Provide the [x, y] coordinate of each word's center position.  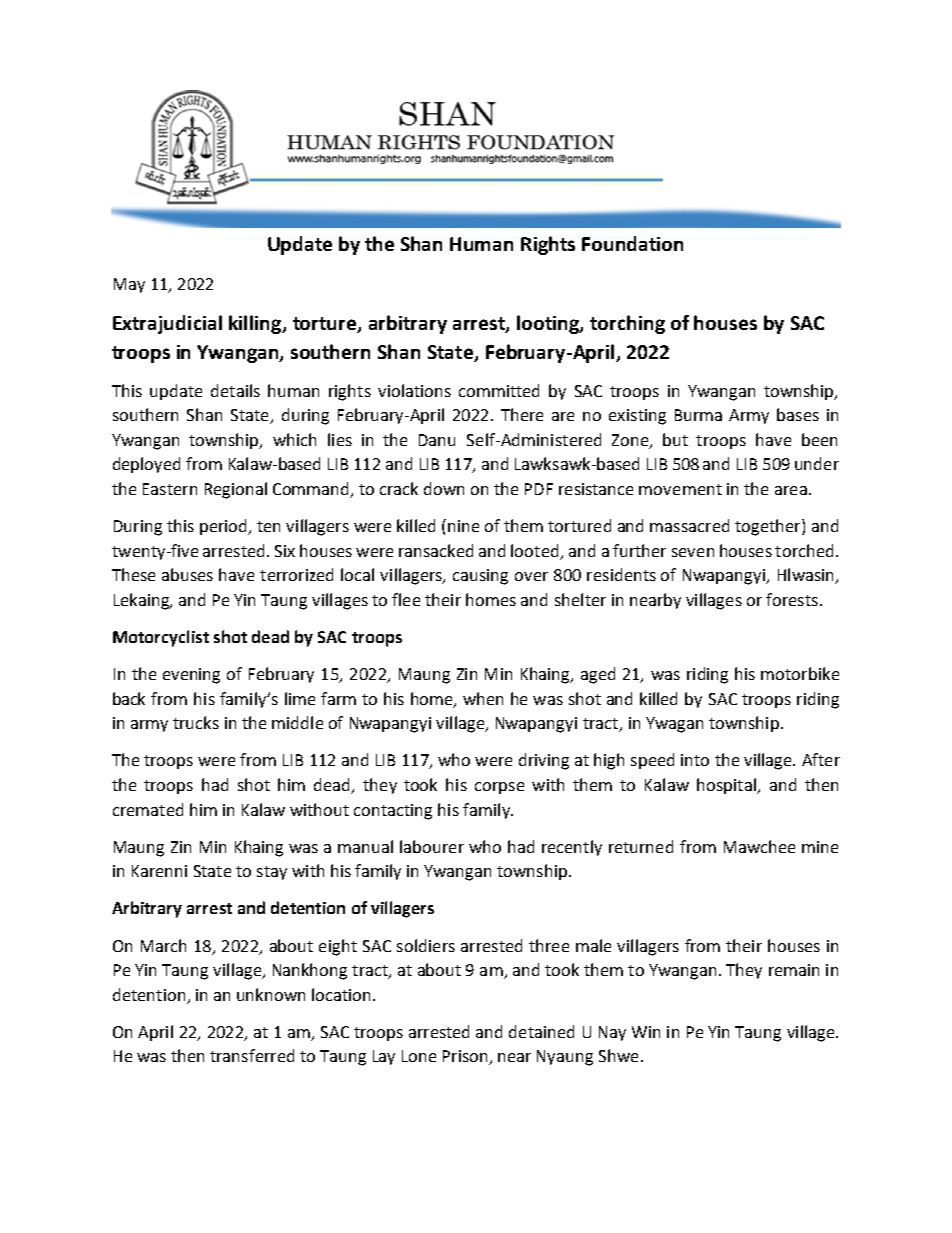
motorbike [800, 673]
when [483, 698]
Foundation [632, 243]
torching [627, 324]
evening [191, 676]
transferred [252, 1055]
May [129, 285]
